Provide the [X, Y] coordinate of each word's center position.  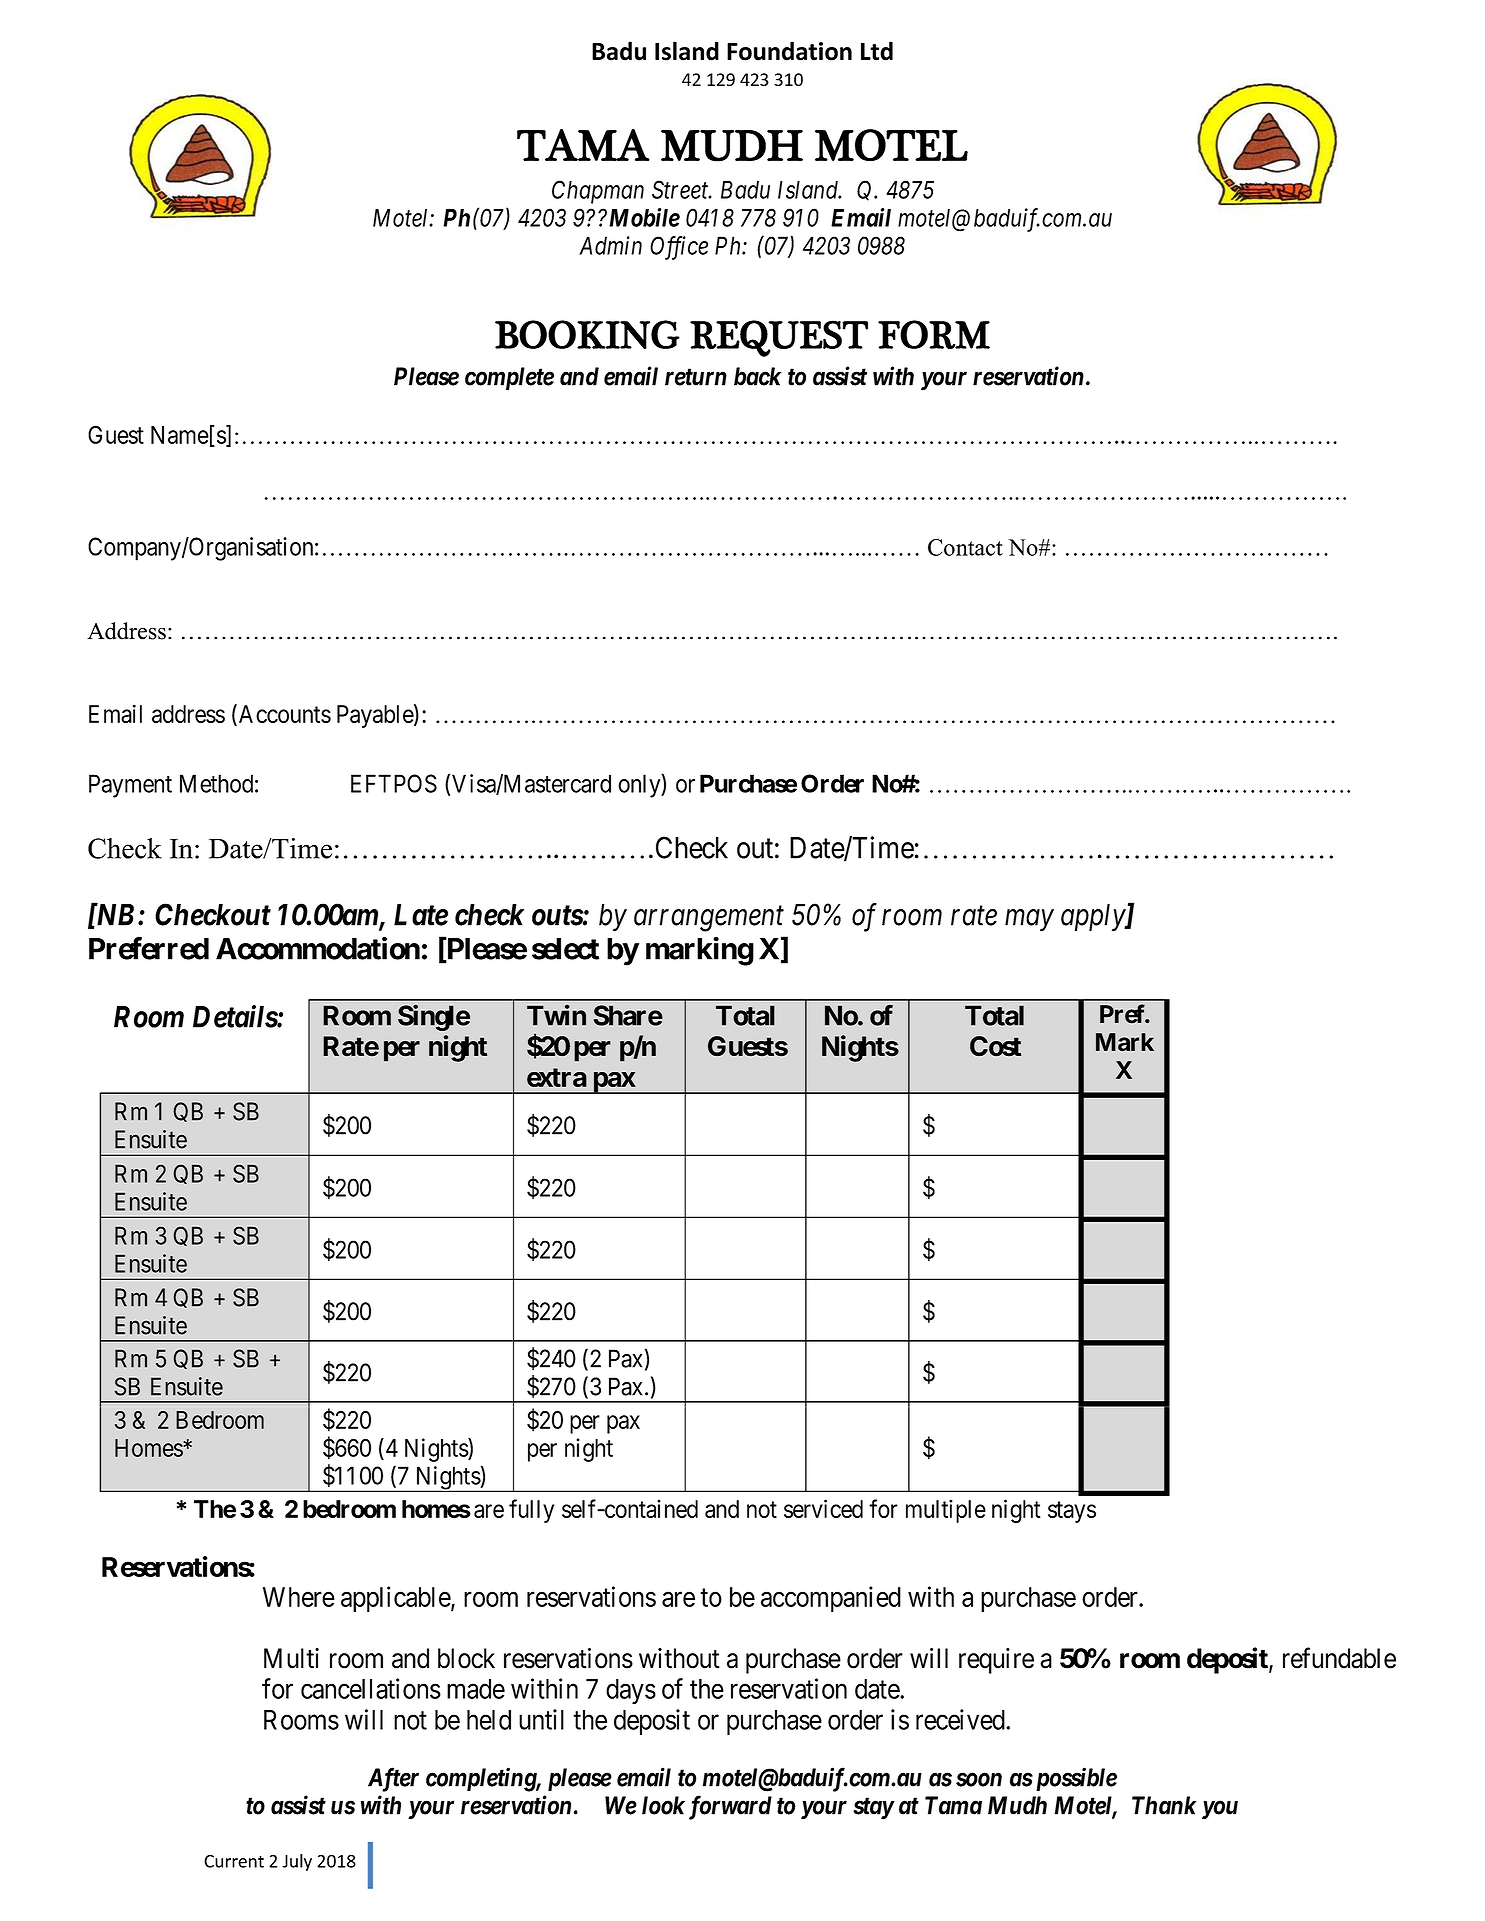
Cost [995, 1046]
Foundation [789, 51]
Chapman [598, 192]
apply [1094, 918]
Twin [556, 1015]
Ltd [877, 51]
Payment [130, 786]
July [297, 1862]
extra [557, 1077]
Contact [965, 547]
